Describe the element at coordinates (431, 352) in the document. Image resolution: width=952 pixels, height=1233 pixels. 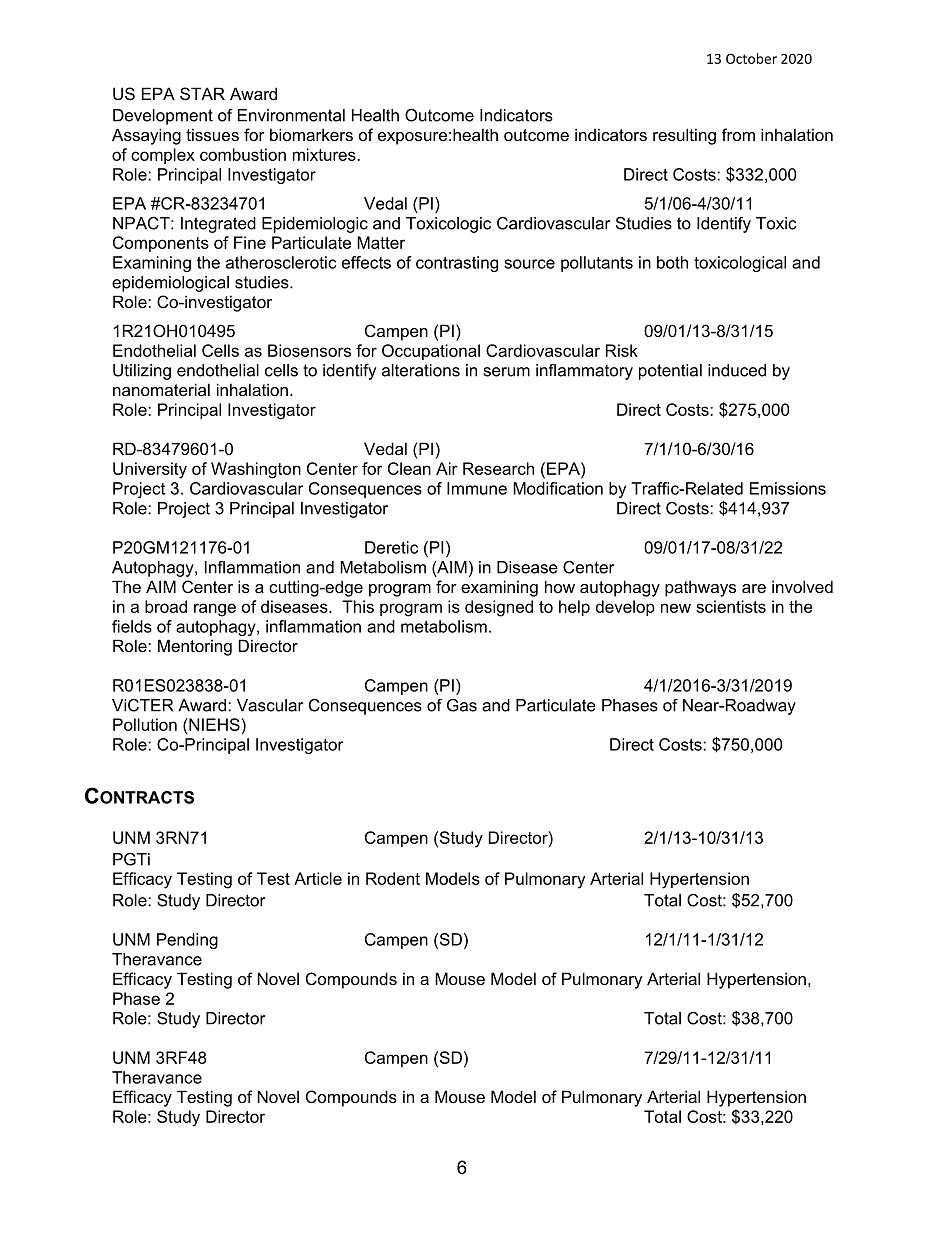
I see `Occupational` at that location.
